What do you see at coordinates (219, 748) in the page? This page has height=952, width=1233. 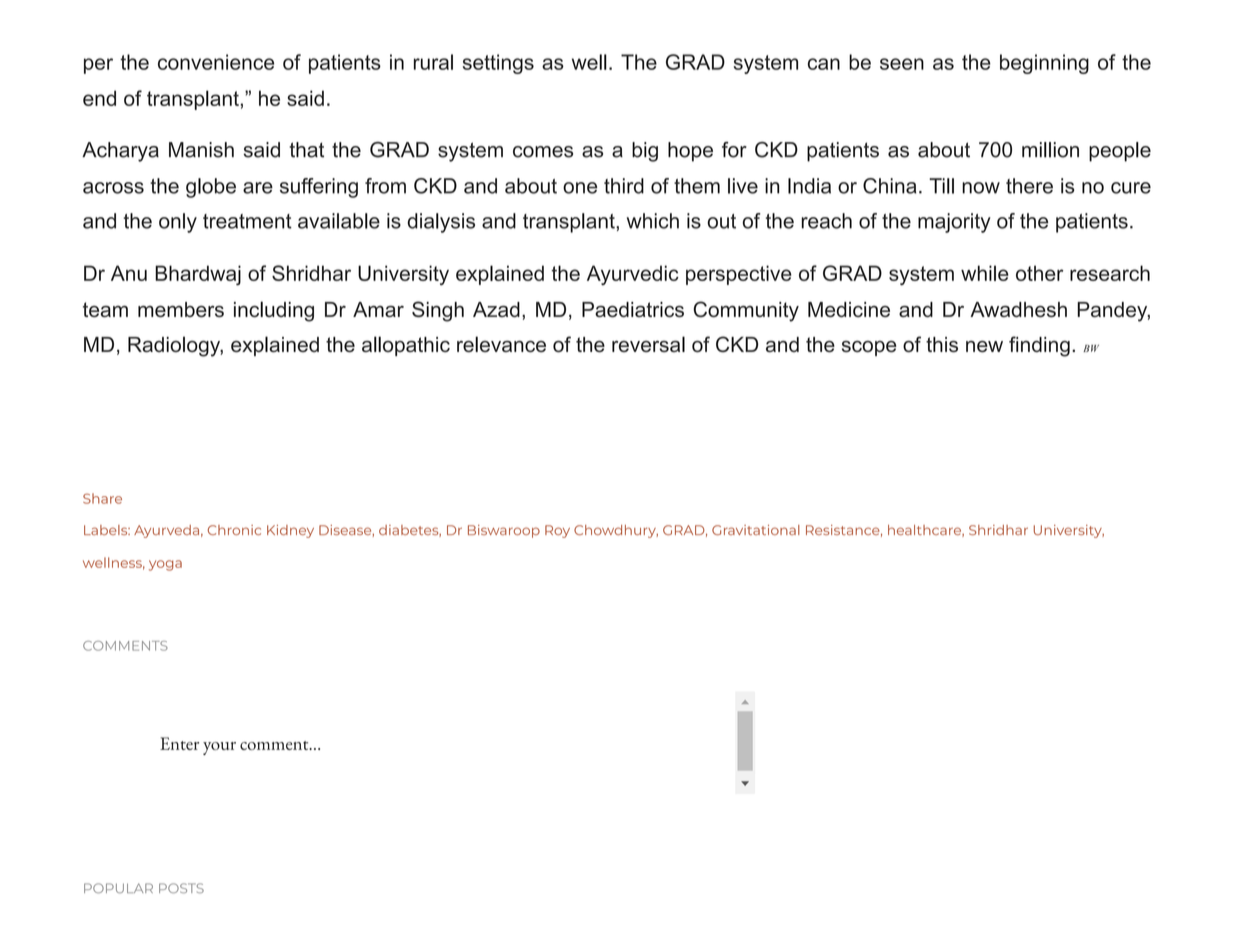 I see `your` at bounding box center [219, 748].
